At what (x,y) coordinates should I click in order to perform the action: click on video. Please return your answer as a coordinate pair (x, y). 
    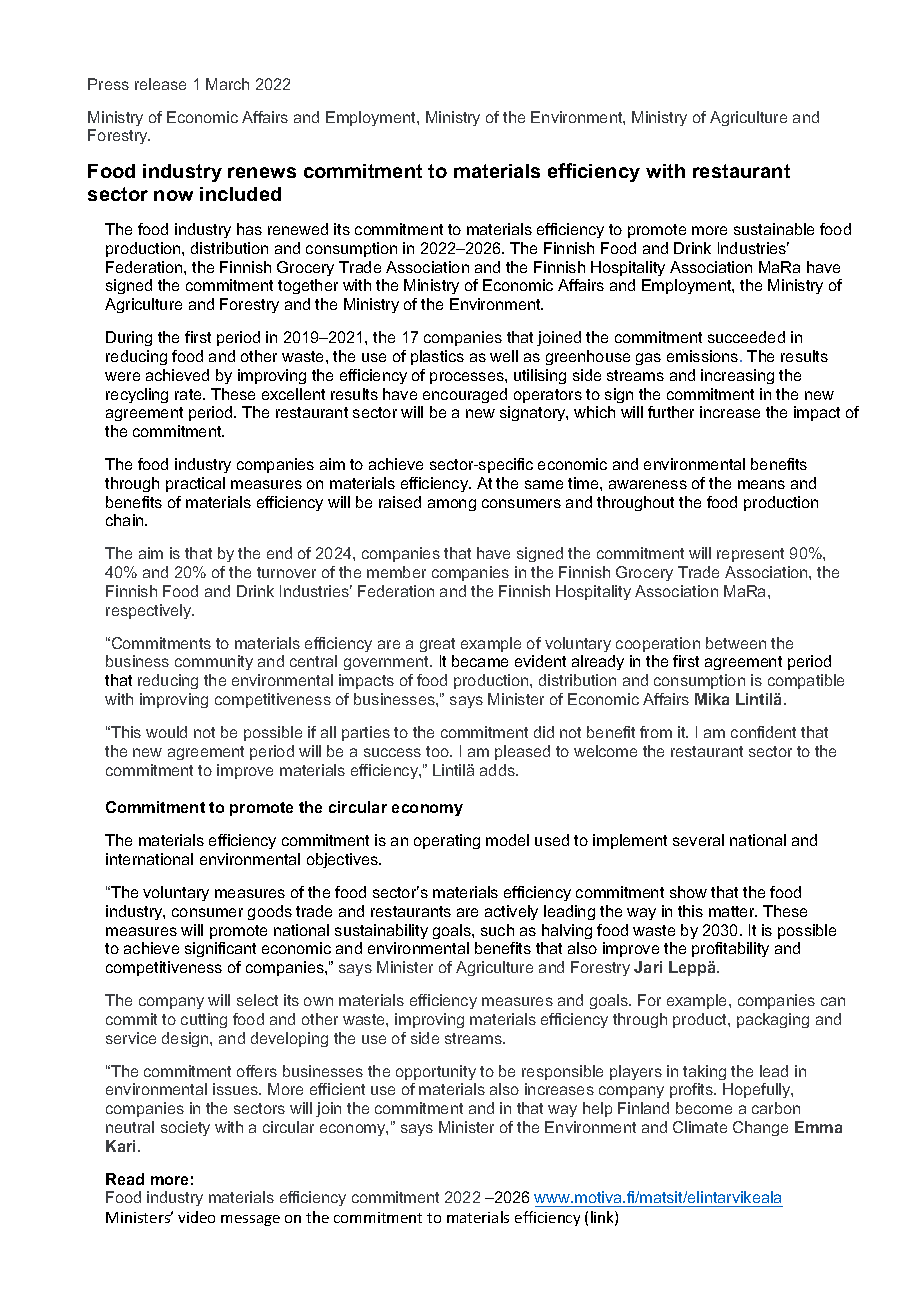
    Looking at the image, I should click on (196, 1217).
